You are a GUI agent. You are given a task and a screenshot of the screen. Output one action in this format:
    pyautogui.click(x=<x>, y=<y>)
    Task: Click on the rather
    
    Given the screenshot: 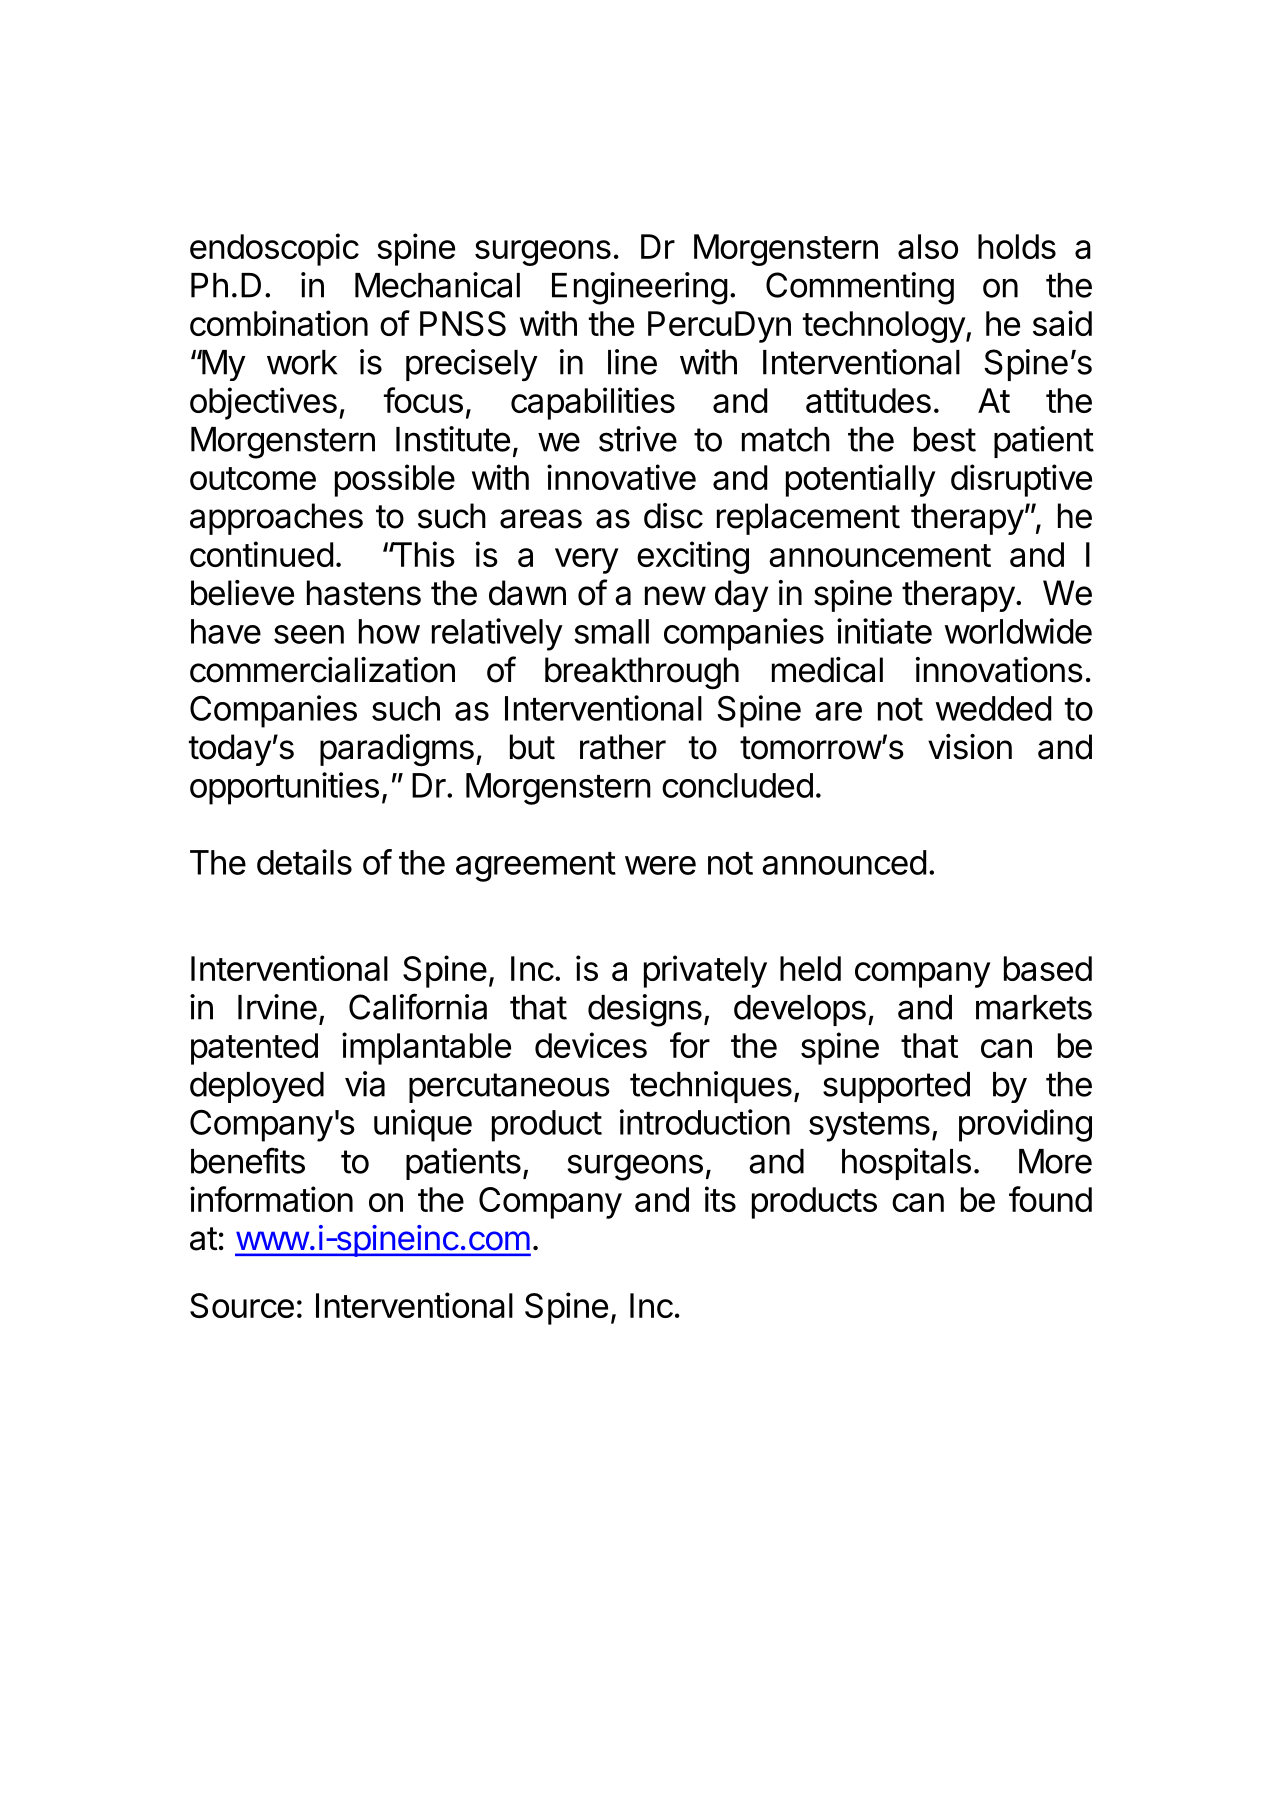 What is the action you would take?
    pyautogui.click(x=623, y=747)
